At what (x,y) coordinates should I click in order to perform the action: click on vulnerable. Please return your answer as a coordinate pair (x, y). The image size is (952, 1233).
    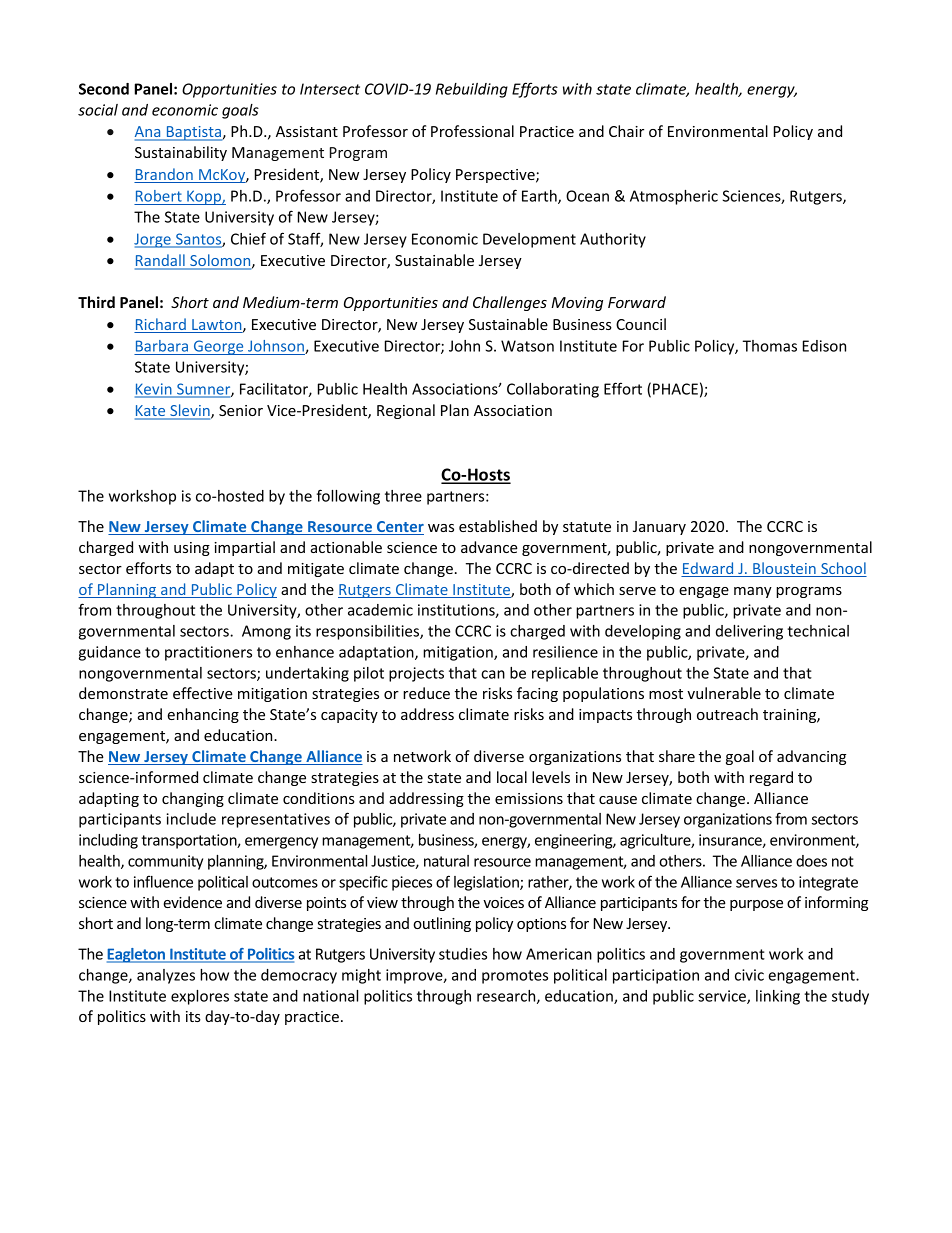
    Looking at the image, I should click on (724, 693).
